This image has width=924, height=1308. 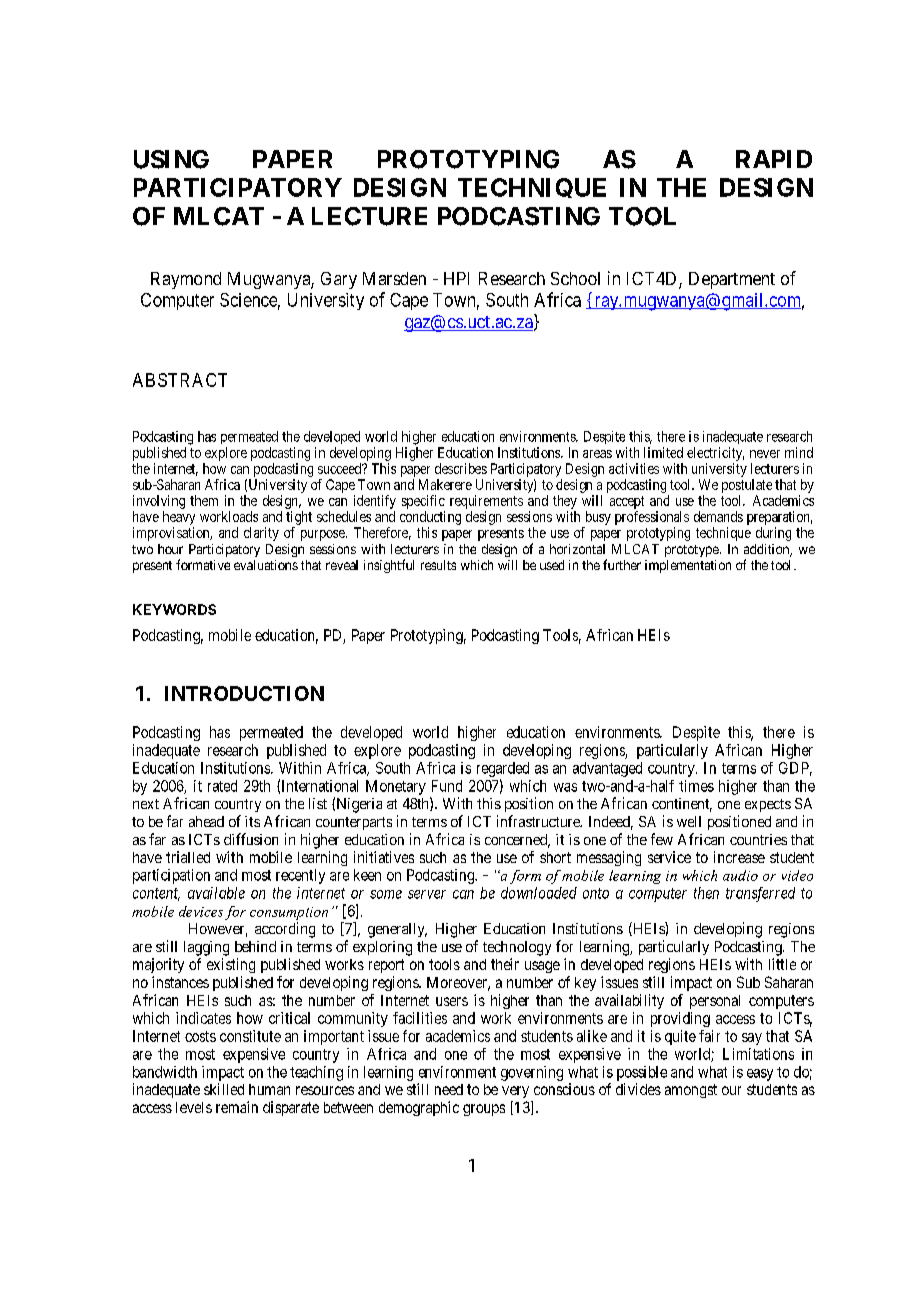 What do you see at coordinates (224, 1089) in the image?
I see `skilled` at bounding box center [224, 1089].
